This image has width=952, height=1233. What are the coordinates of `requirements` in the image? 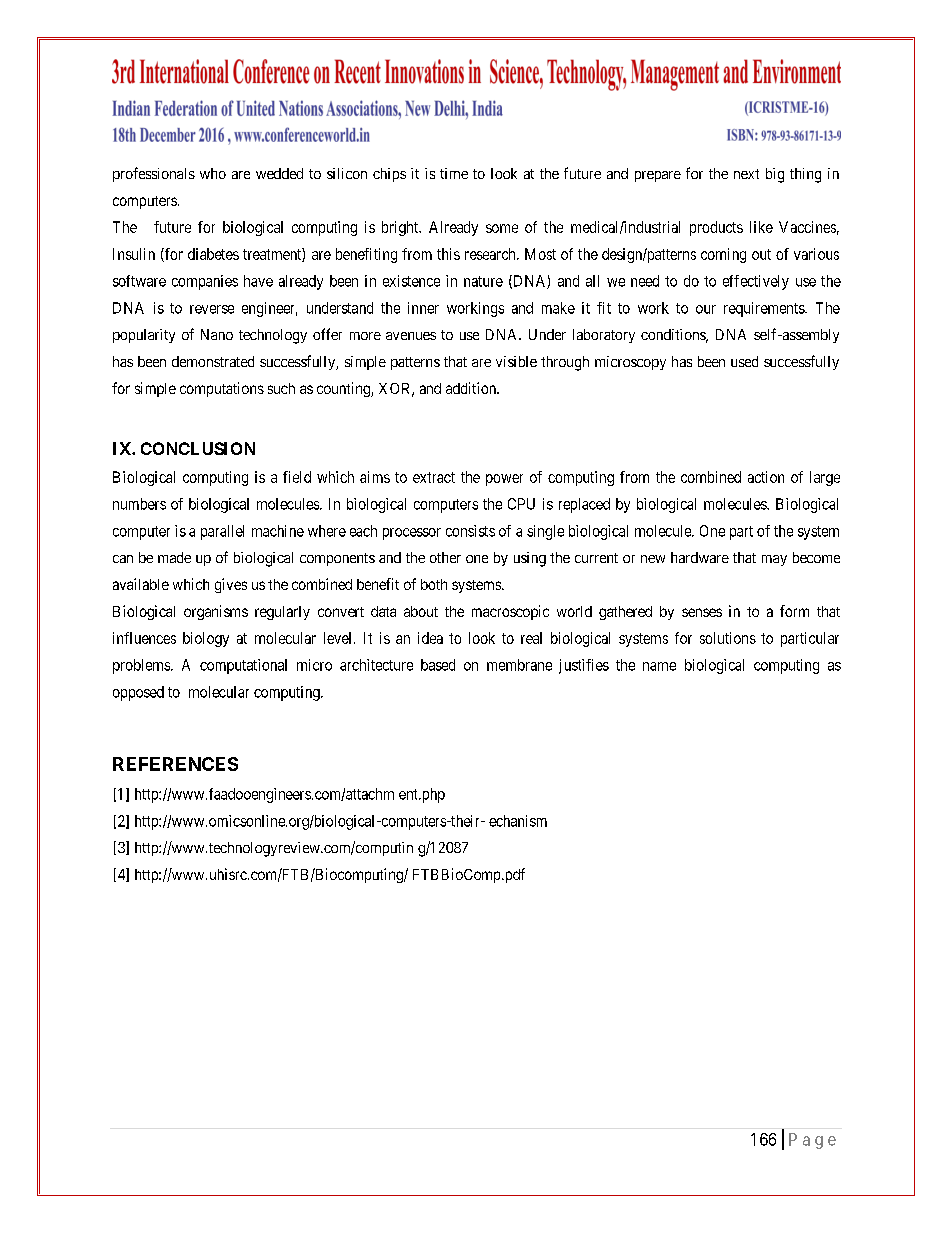 It's located at (765, 309).
